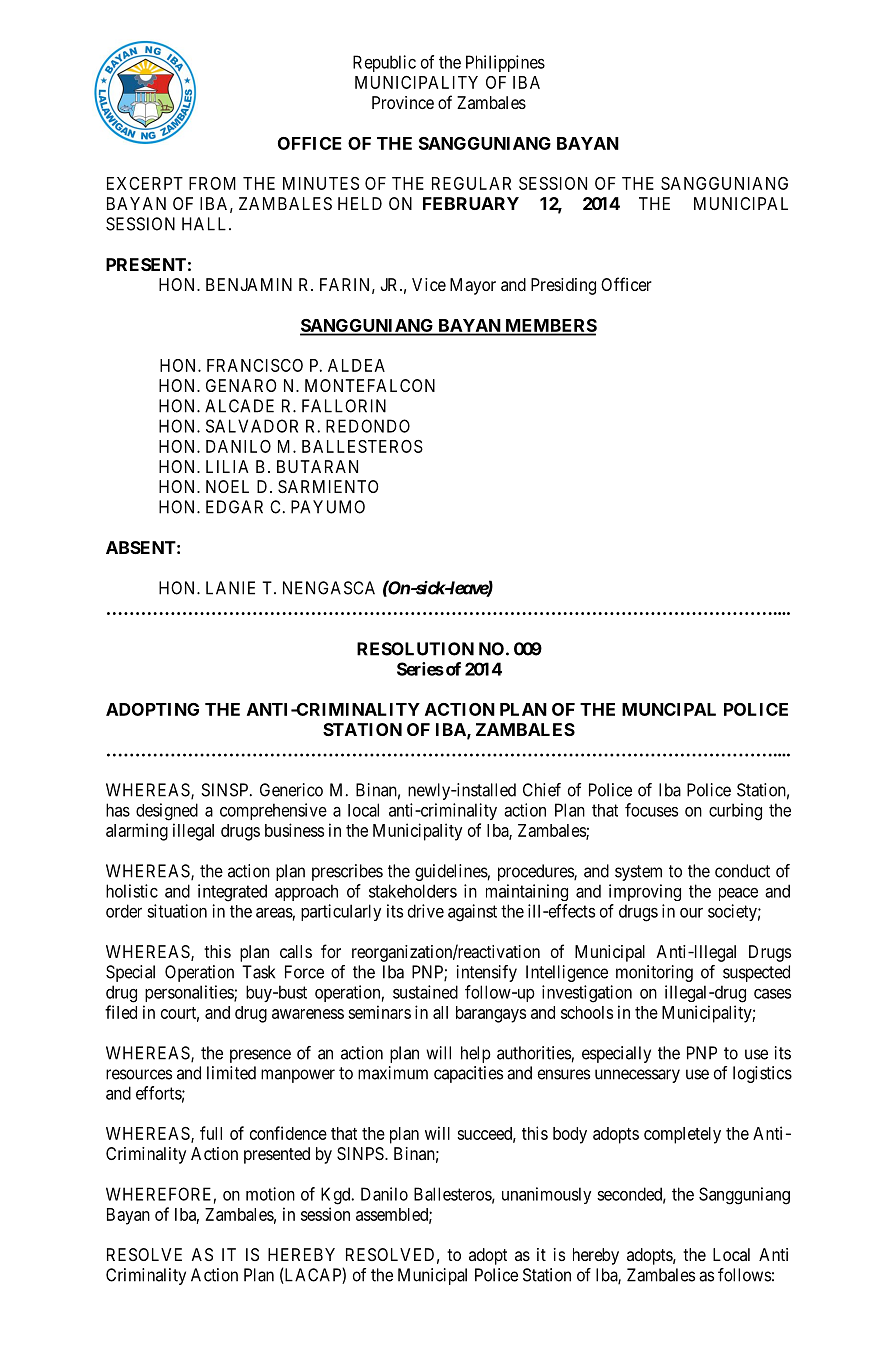 This image has width=896, height=1371. Describe the element at coordinates (403, 102) in the image. I see `Province` at that location.
